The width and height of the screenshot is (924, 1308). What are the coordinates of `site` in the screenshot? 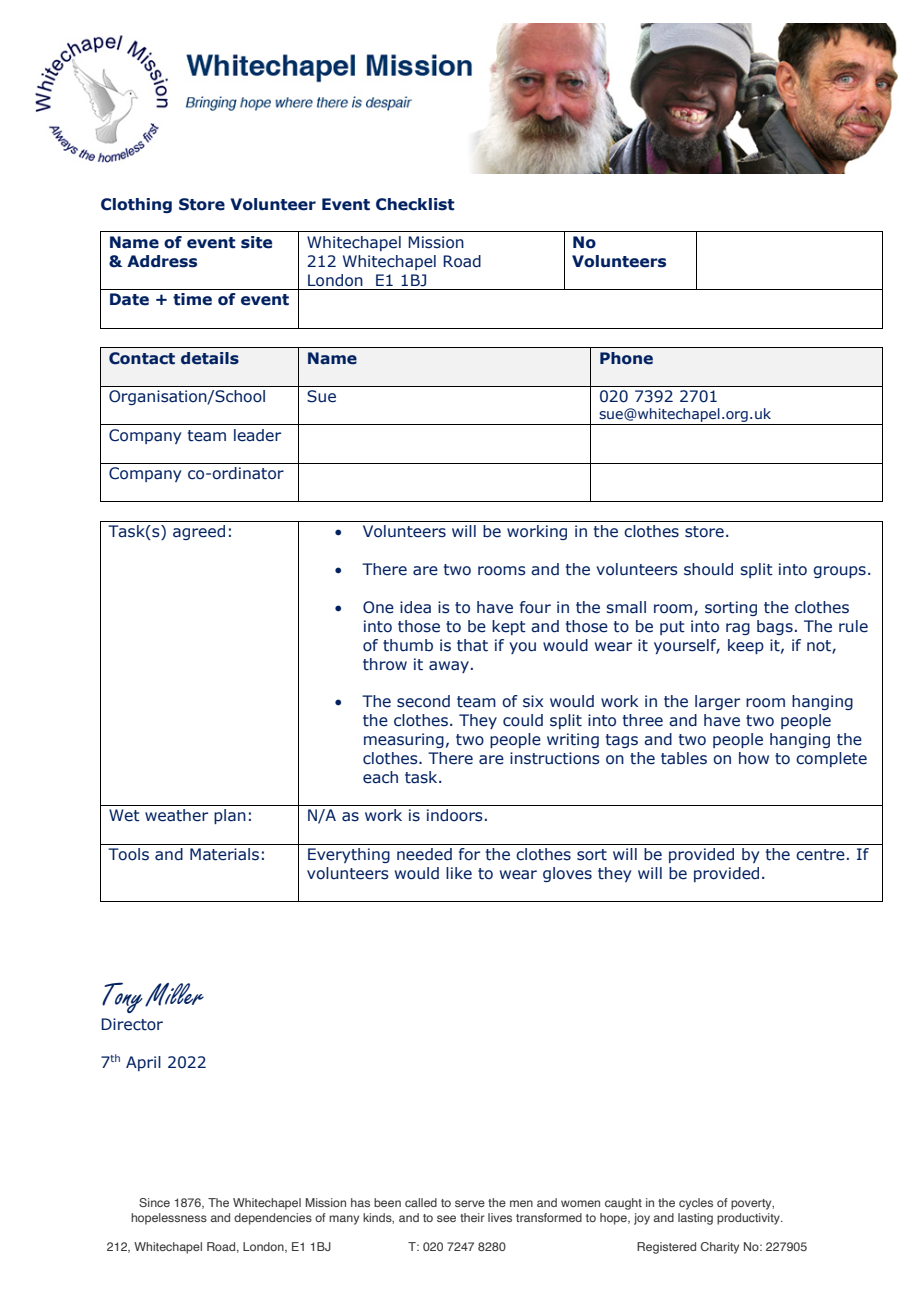 It's located at (256, 242).
